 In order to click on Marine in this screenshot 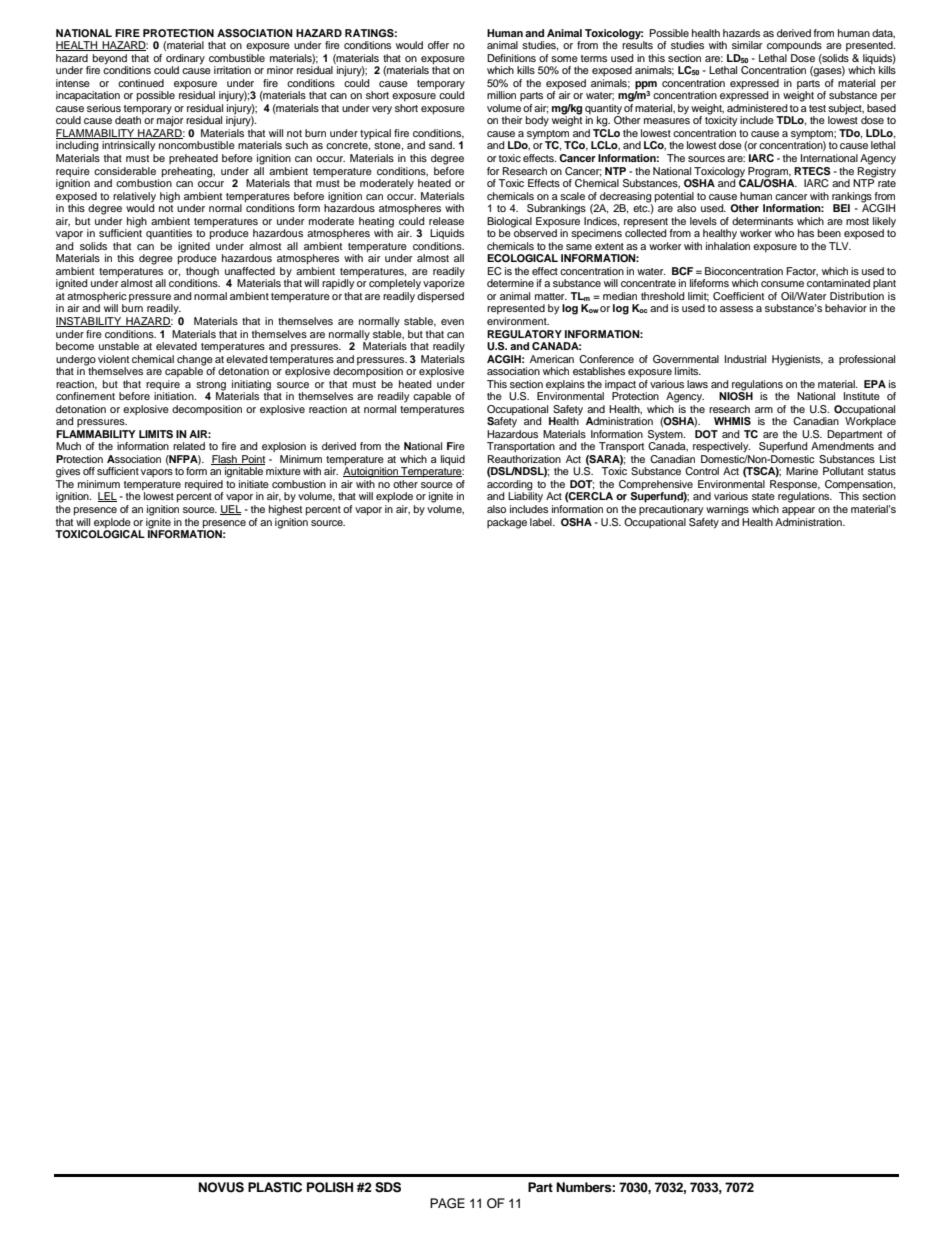, I will do `click(802, 471)`.
